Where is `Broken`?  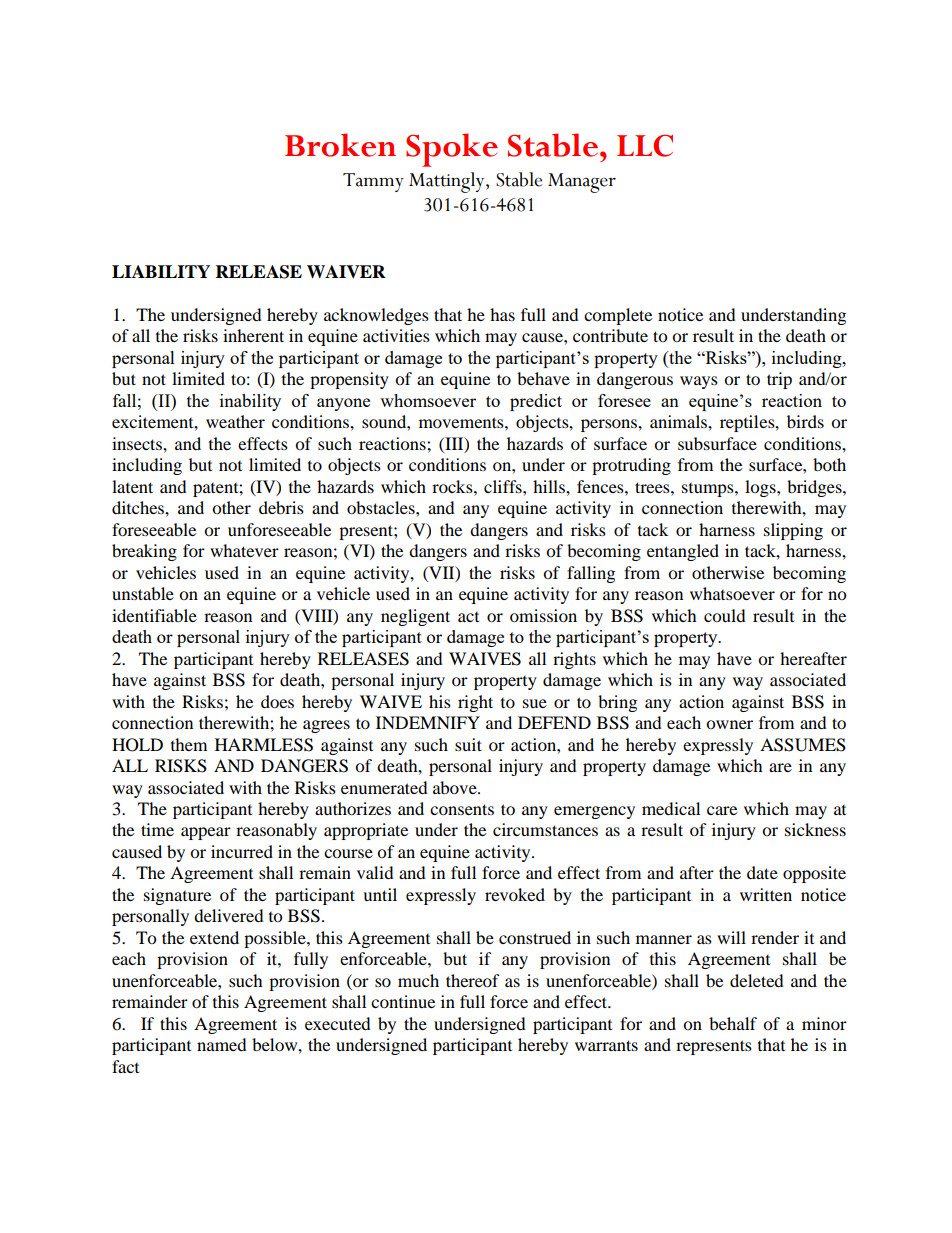 Broken is located at coordinates (340, 145).
